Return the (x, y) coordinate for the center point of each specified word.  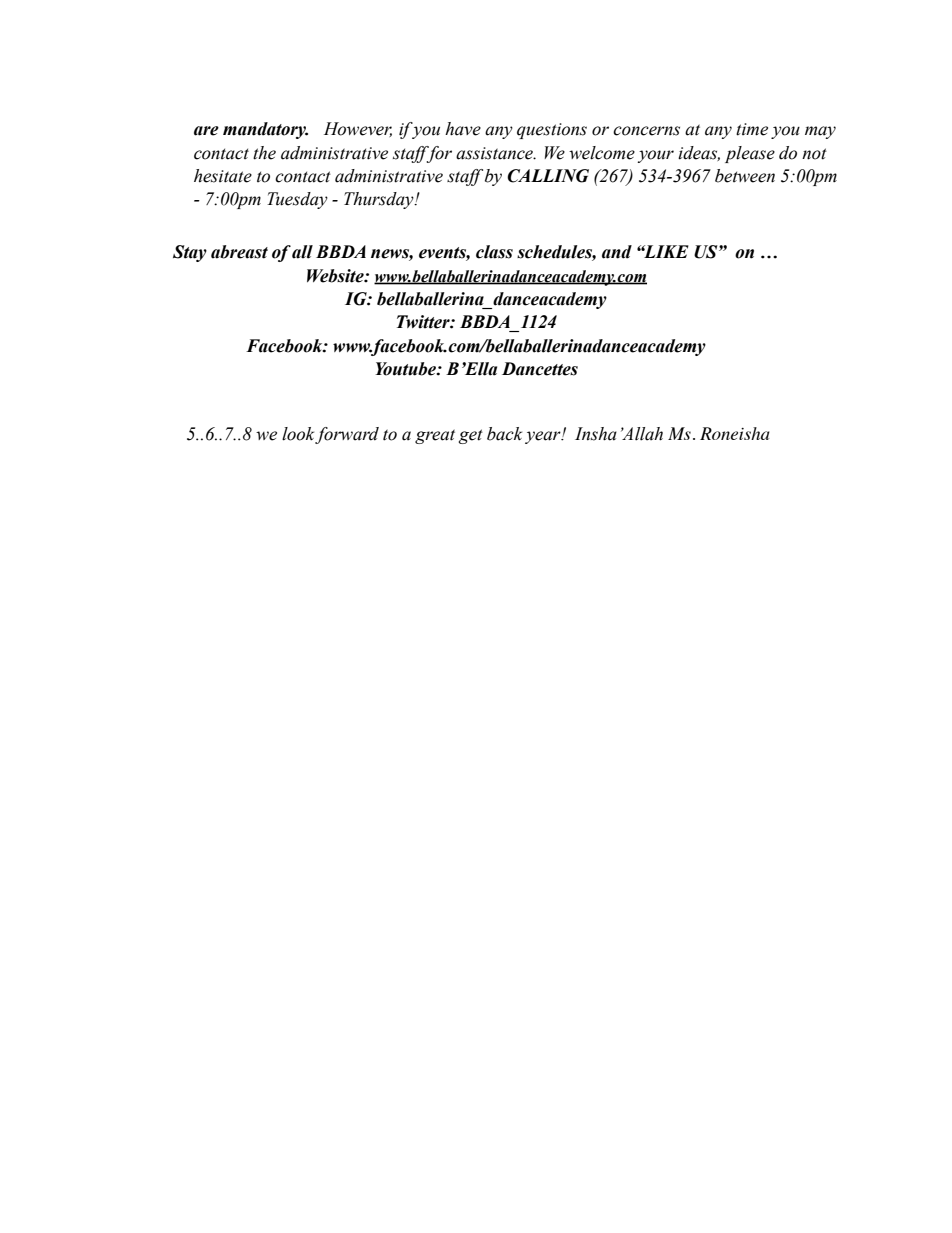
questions (552, 131)
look (299, 435)
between (745, 176)
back (504, 434)
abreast (239, 252)
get (471, 436)
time (752, 129)
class (494, 252)
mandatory (265, 130)
